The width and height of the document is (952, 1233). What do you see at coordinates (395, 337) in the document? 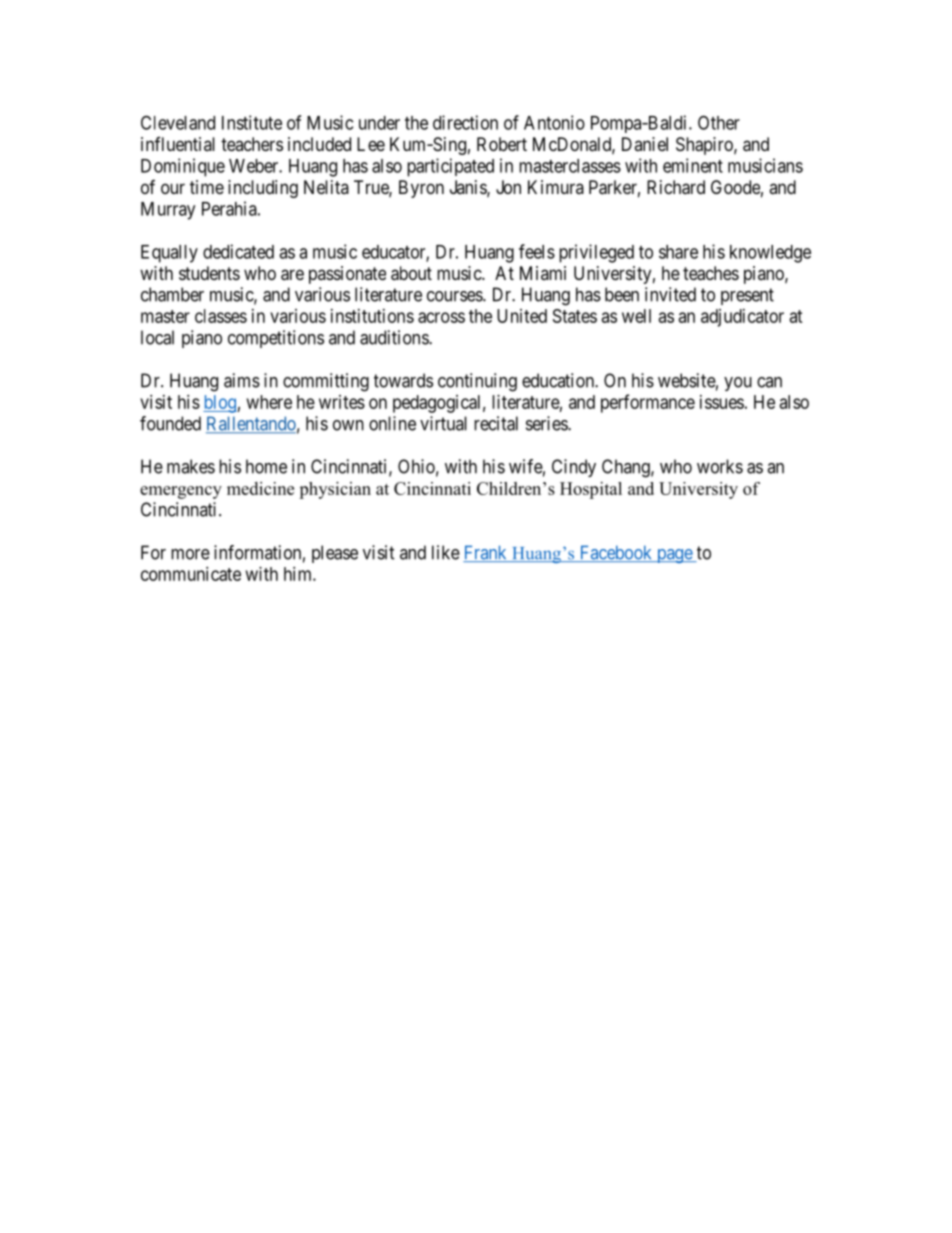
I see `auditions` at bounding box center [395, 337].
